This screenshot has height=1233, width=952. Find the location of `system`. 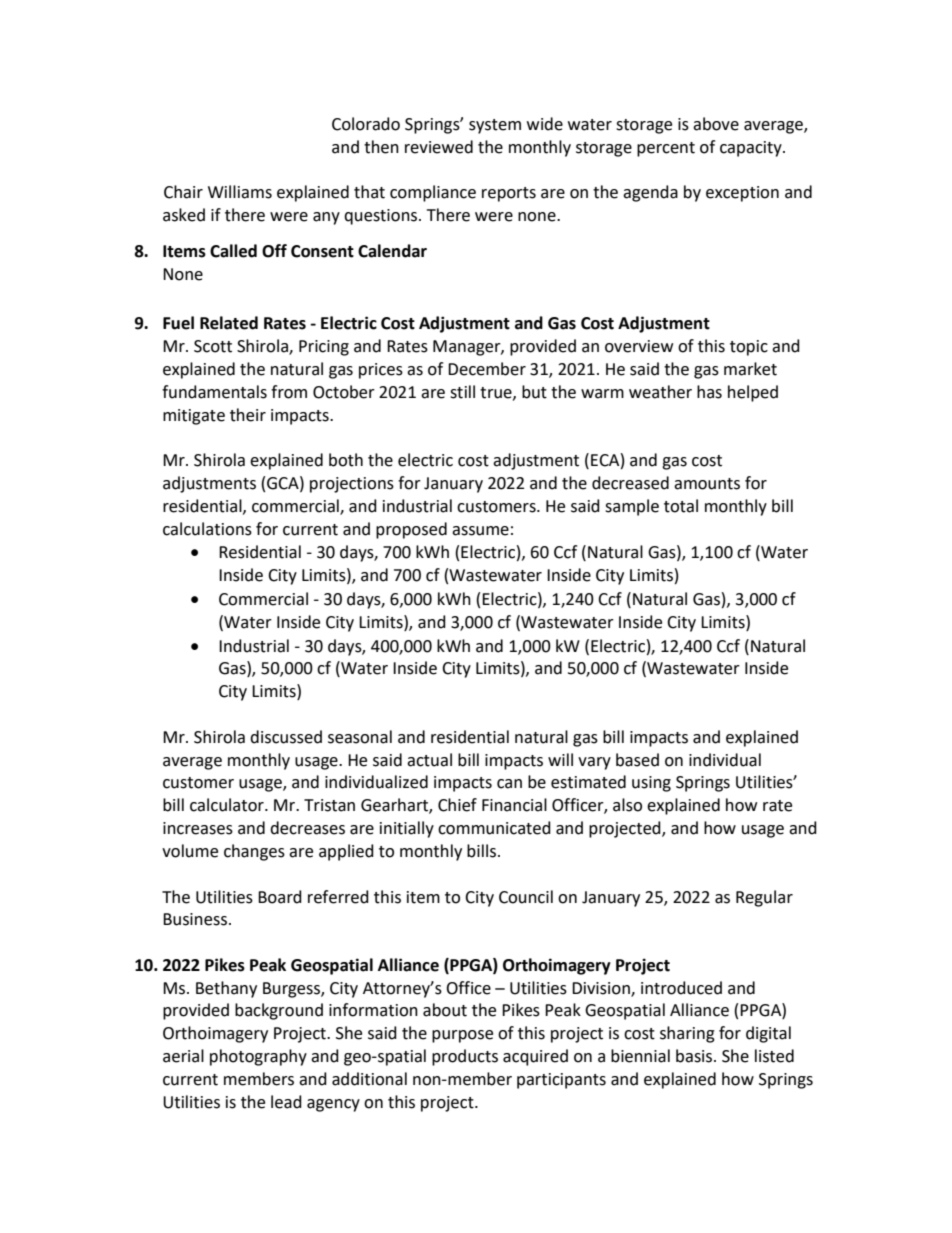

system is located at coordinates (495, 126).
